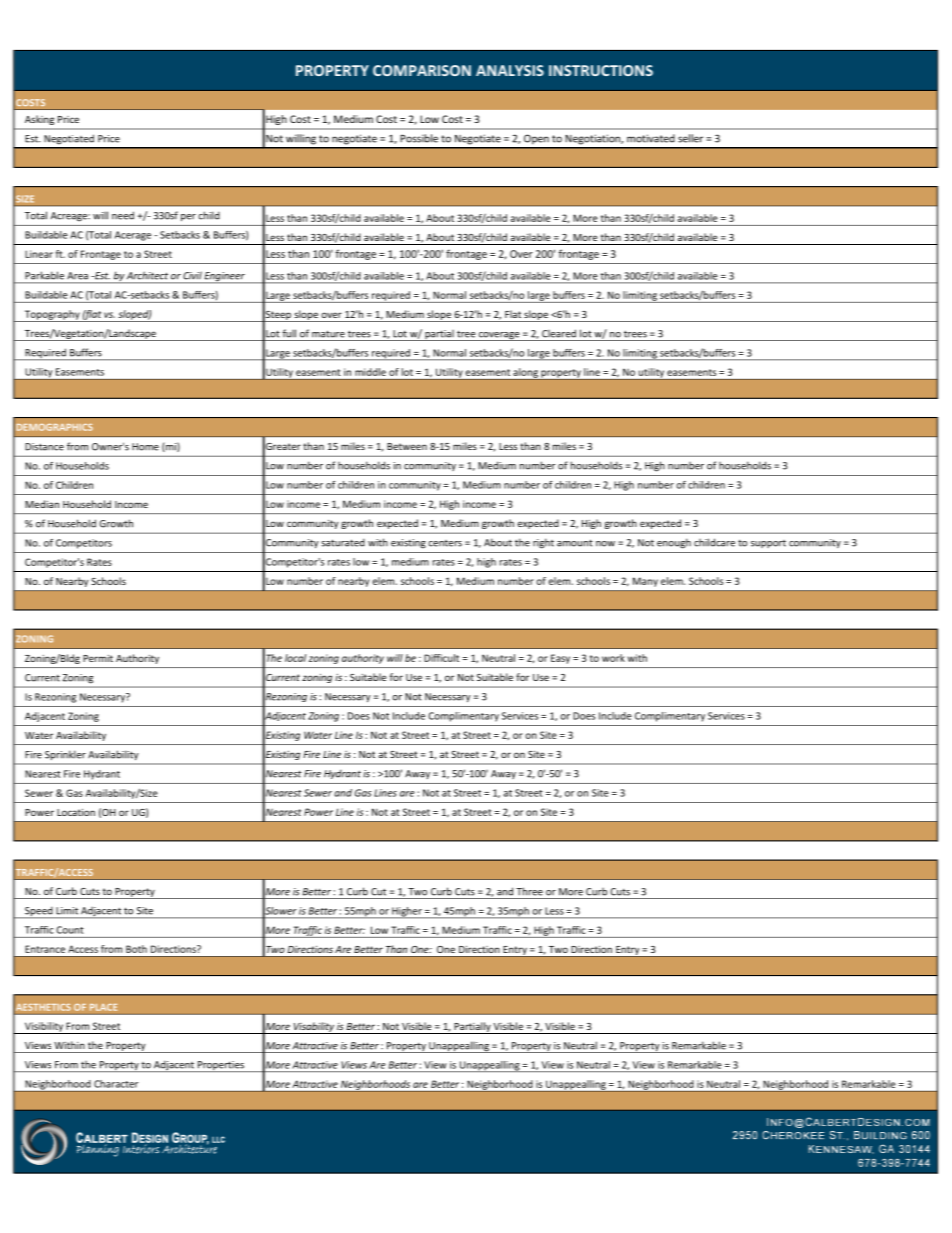  I want to click on Many, so click(645, 582).
